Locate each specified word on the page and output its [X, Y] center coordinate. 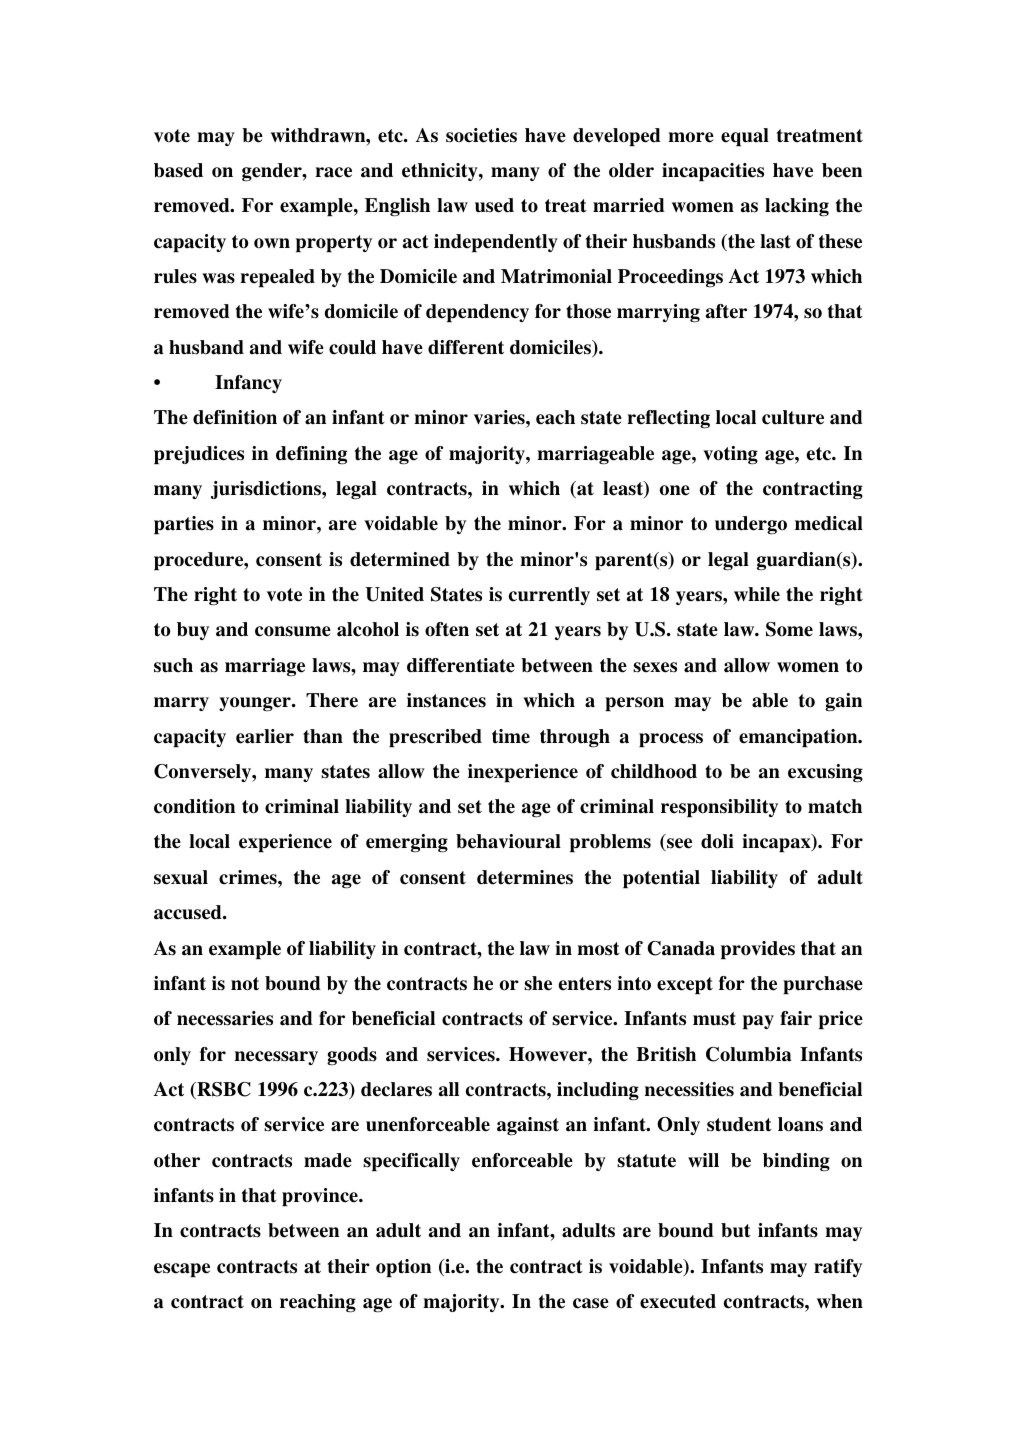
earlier [265, 736]
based [178, 170]
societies [481, 135]
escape [182, 1270]
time [511, 736]
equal [745, 137]
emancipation [799, 738]
